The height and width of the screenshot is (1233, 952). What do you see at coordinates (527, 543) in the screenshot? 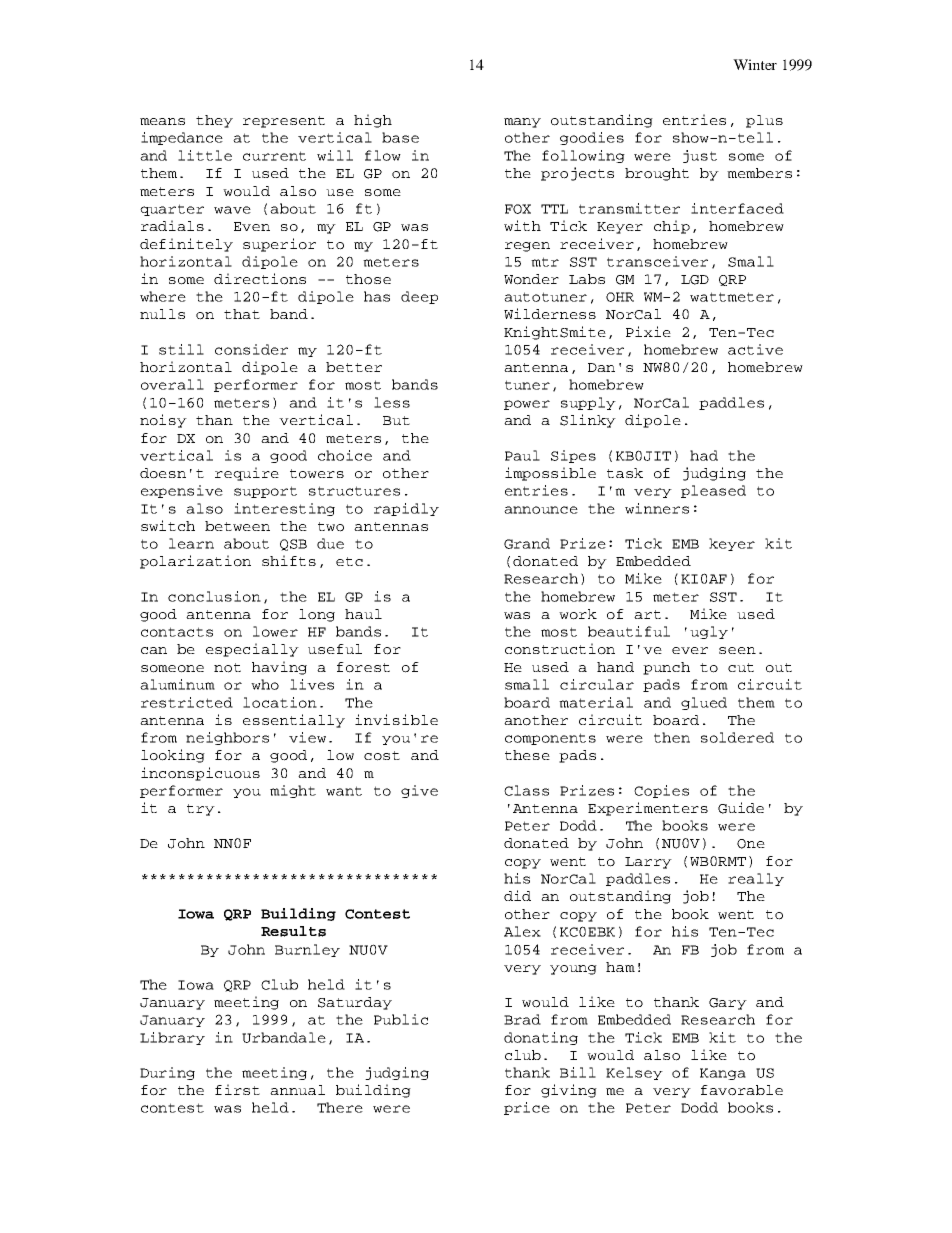
I see `Grand` at bounding box center [527, 543].
